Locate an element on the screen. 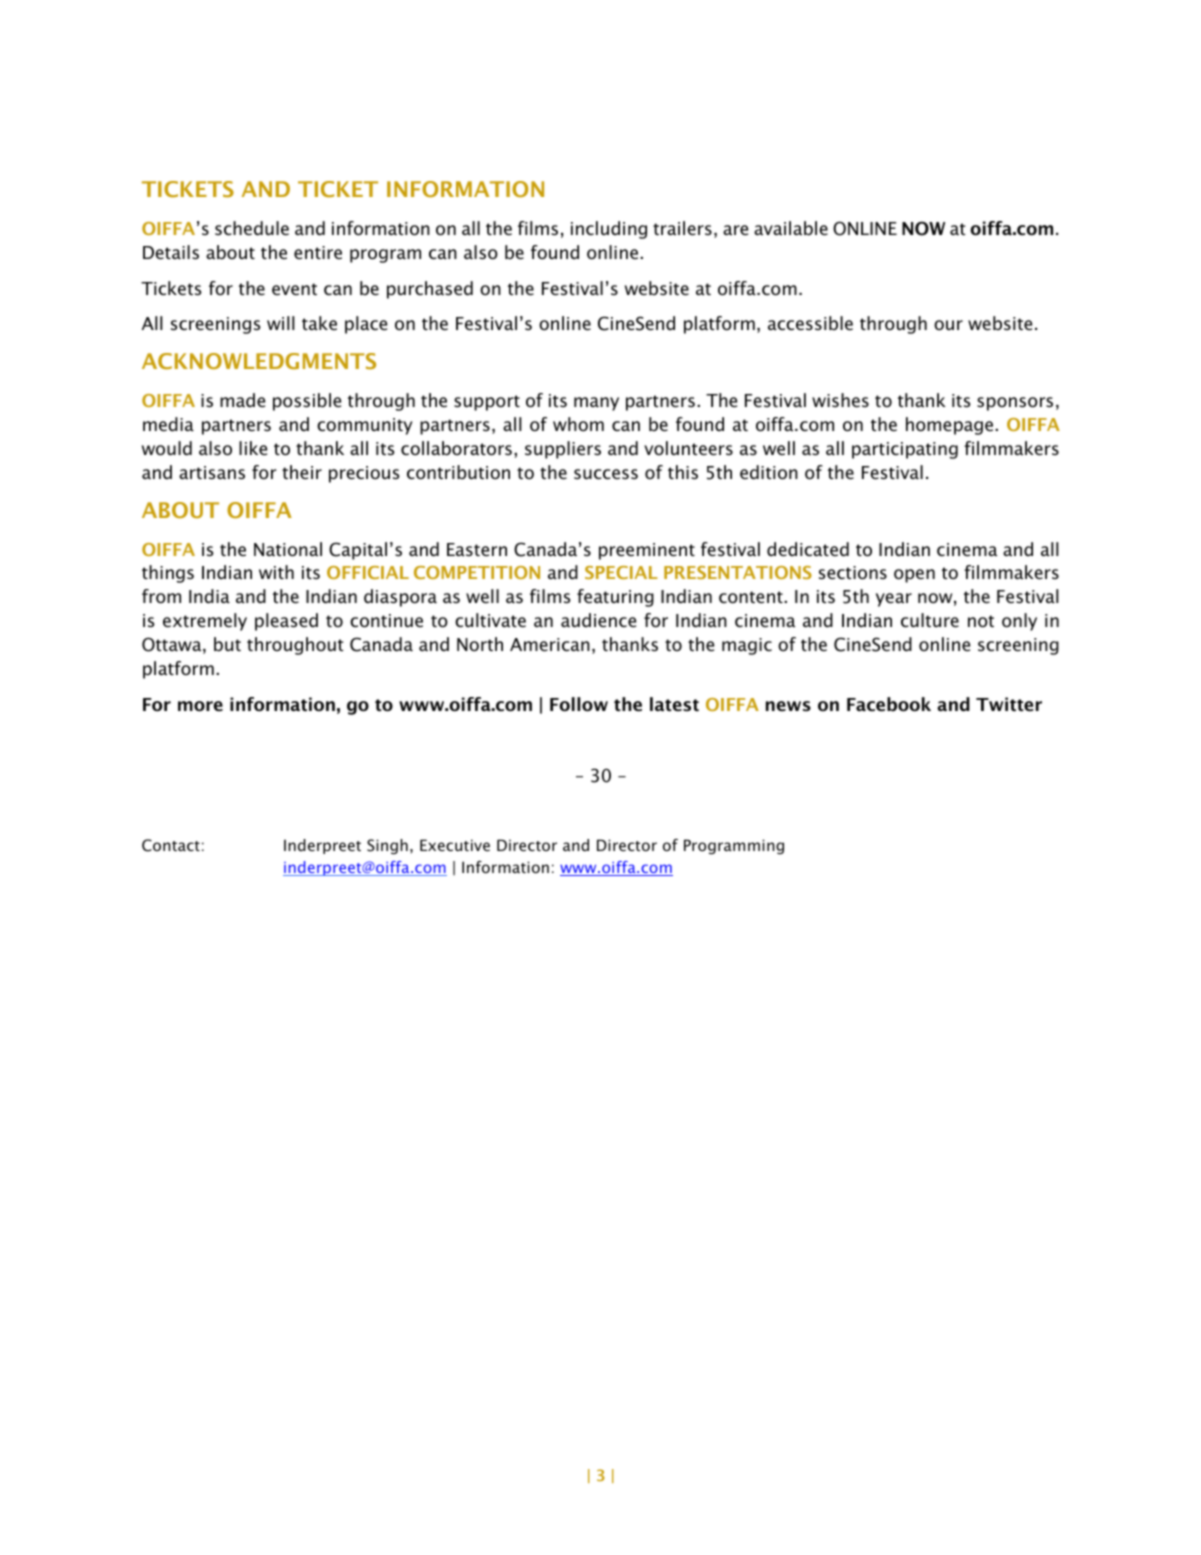 This screenshot has height=1555, width=1201. Facebook is located at coordinates (889, 704).
